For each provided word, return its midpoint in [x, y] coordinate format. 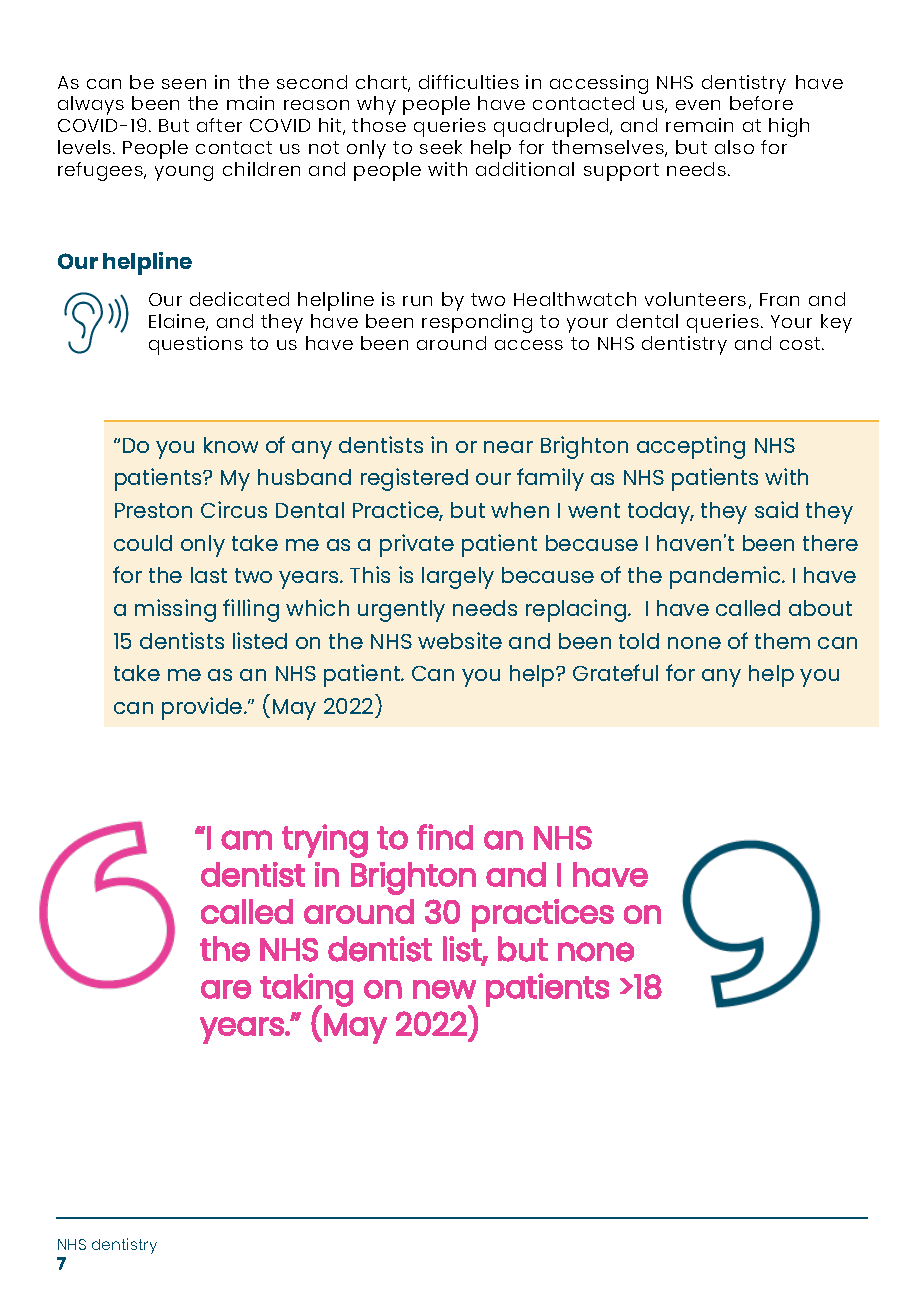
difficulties [469, 82]
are [226, 989]
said [776, 509]
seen [184, 84]
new [444, 989]
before [761, 103]
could [143, 543]
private [417, 545]
